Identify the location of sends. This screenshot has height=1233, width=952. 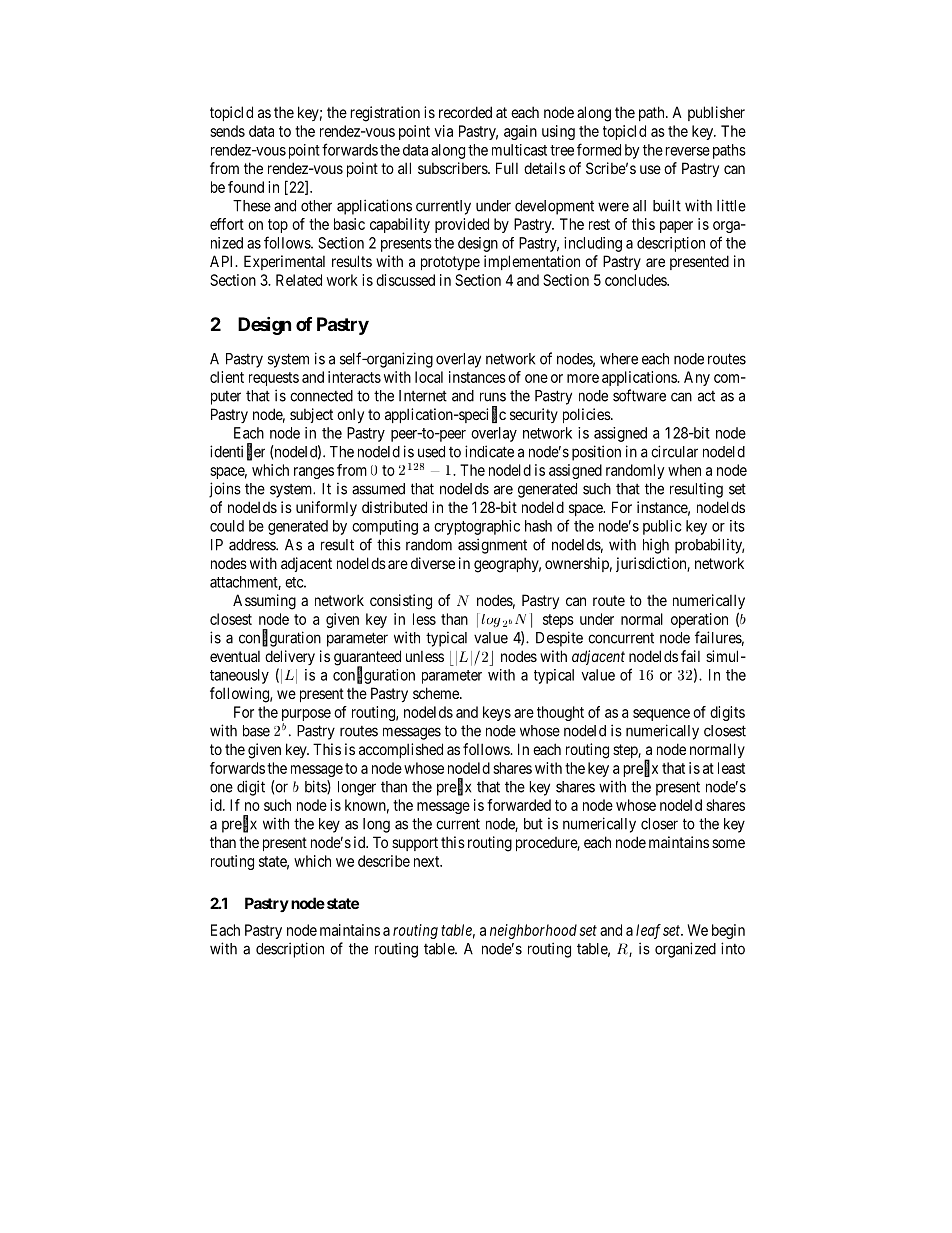
(227, 131).
